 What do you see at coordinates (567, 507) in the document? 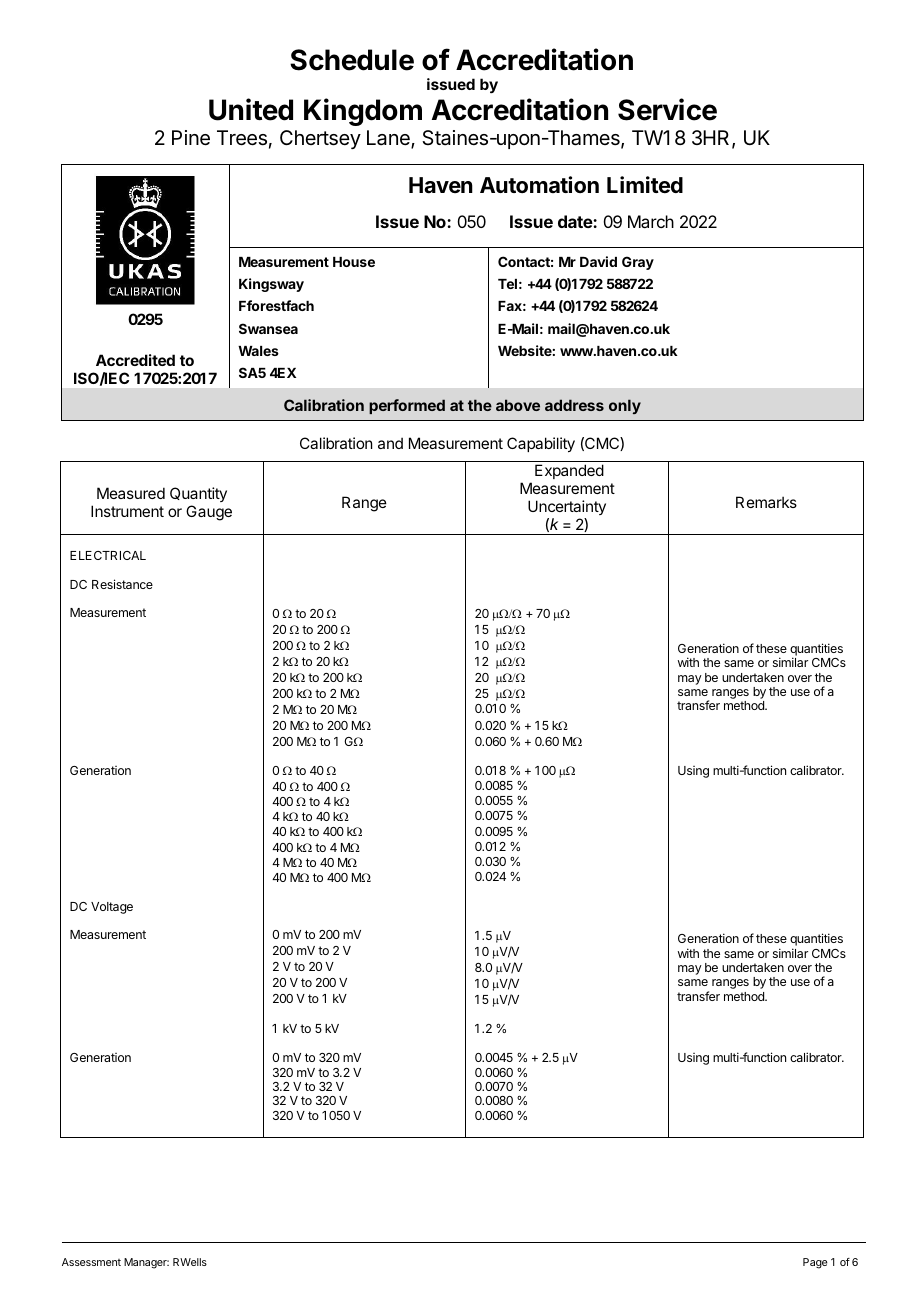
I see `Uncertainty` at bounding box center [567, 507].
